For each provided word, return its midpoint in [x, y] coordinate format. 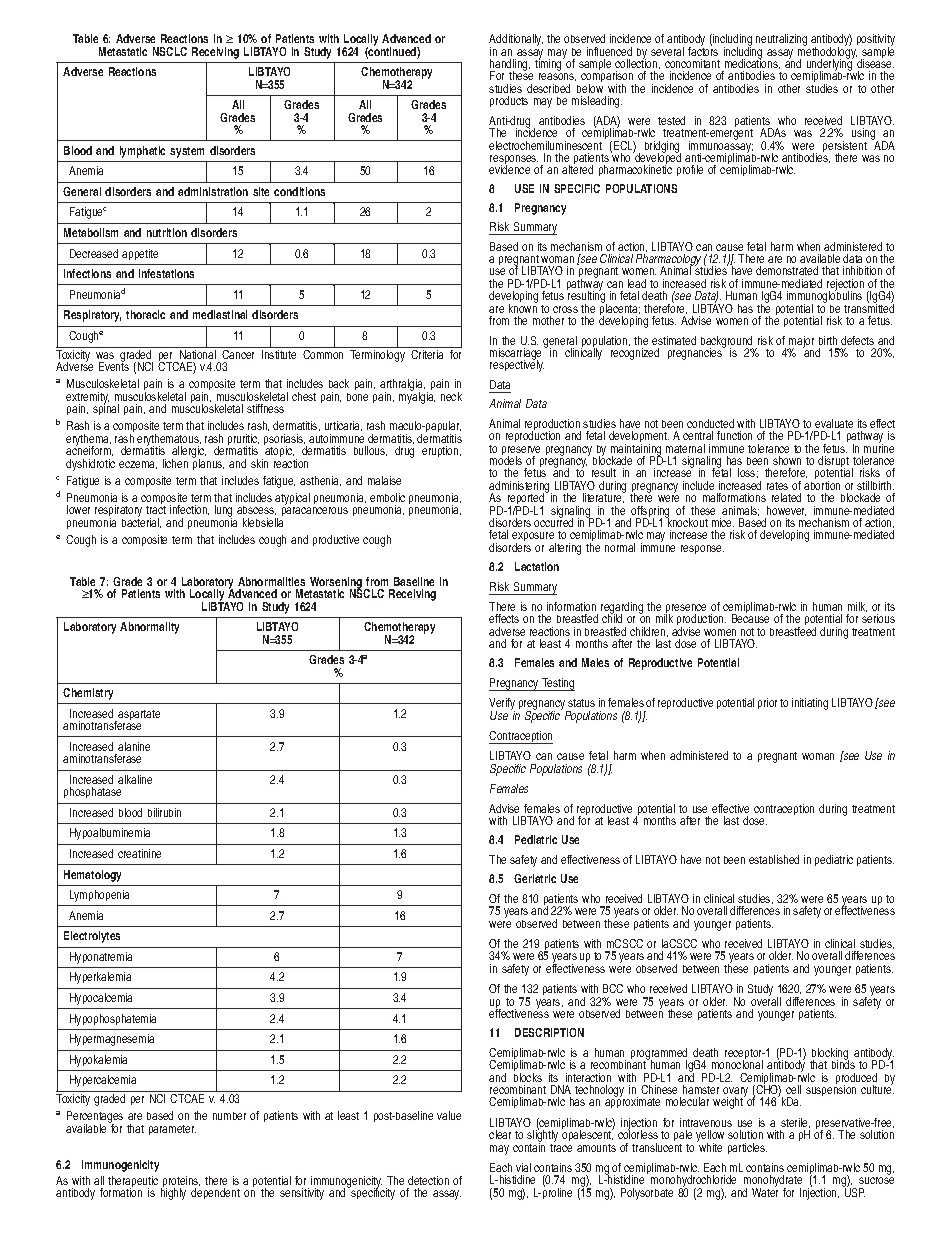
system [187, 152]
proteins [180, 1183]
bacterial [141, 522]
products [509, 101]
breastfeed [793, 631]
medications [752, 63]
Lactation [537, 566]
